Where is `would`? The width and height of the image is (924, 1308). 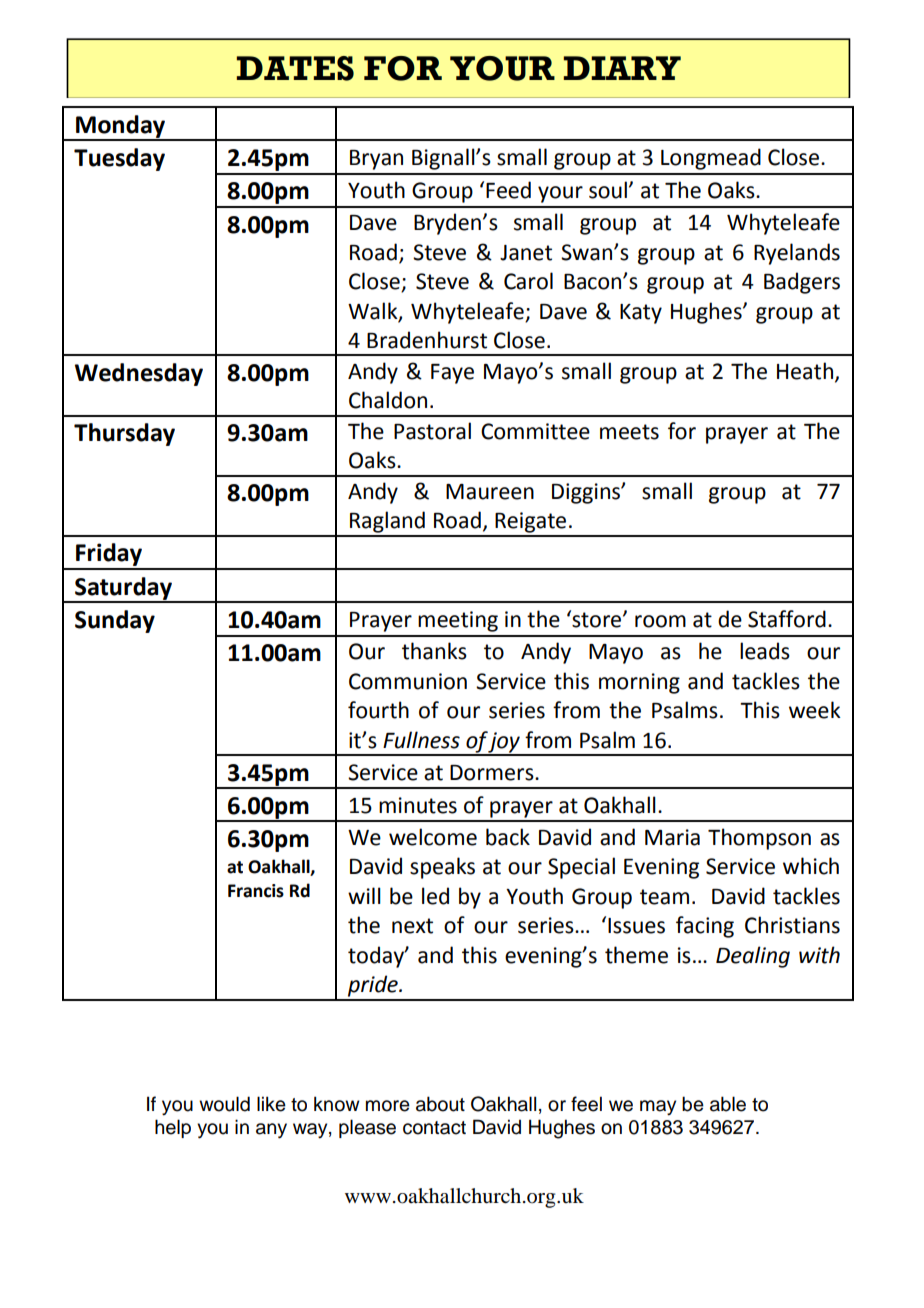 would is located at coordinates (224, 1104).
